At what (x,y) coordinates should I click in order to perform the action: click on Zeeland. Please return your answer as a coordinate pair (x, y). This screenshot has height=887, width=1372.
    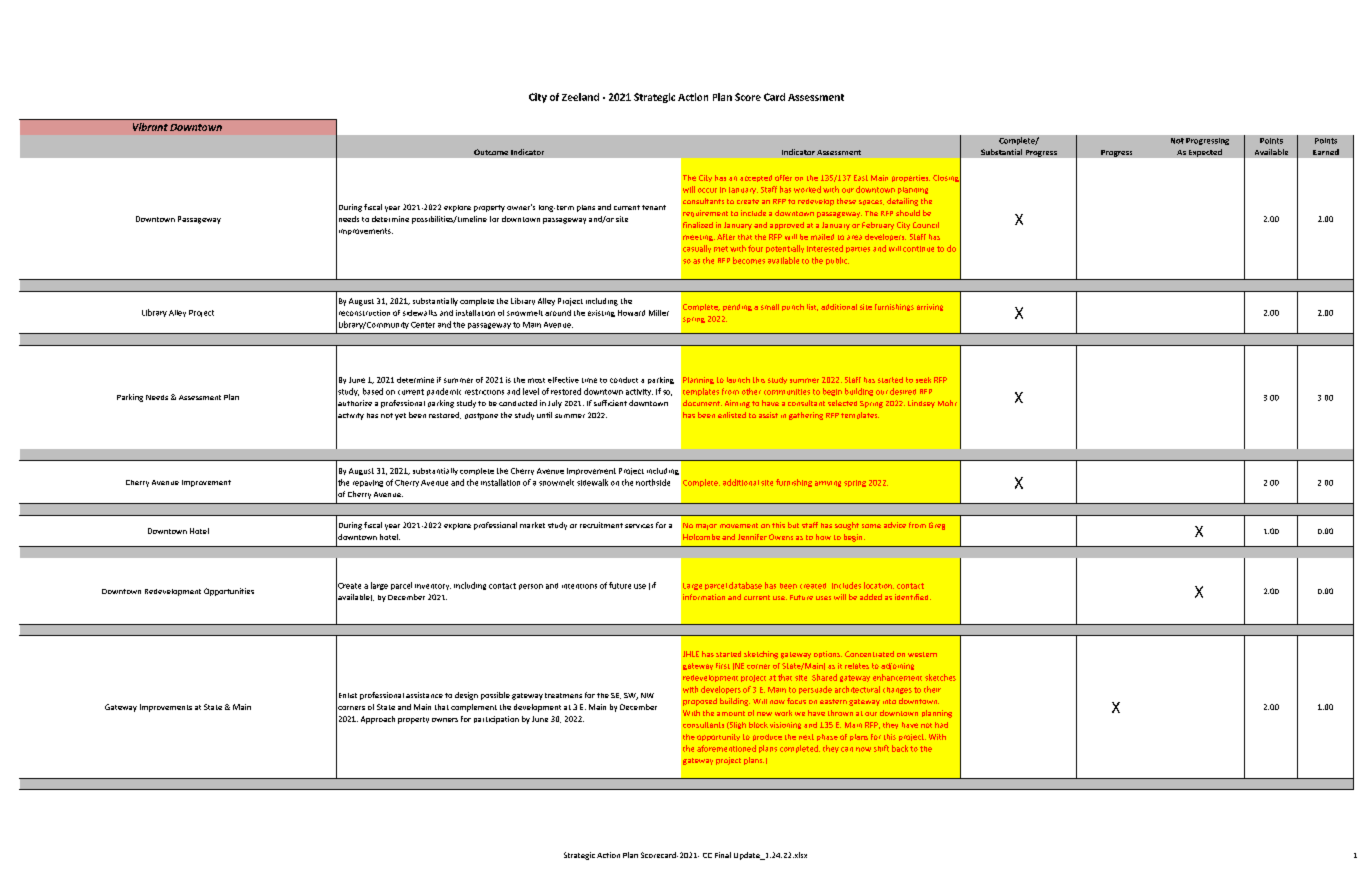
    Looking at the image, I should click on (580, 97).
